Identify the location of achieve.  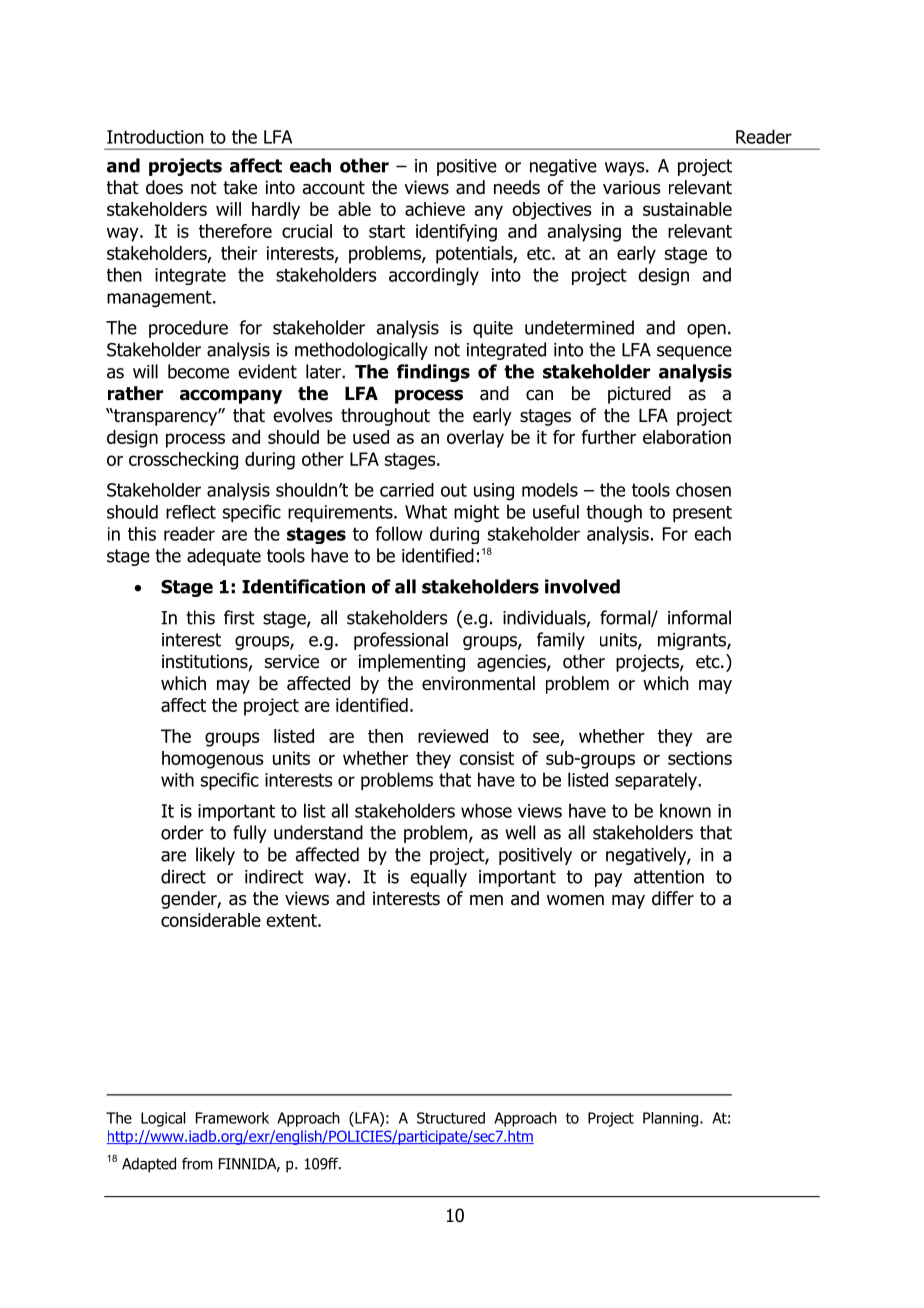
(435, 209).
